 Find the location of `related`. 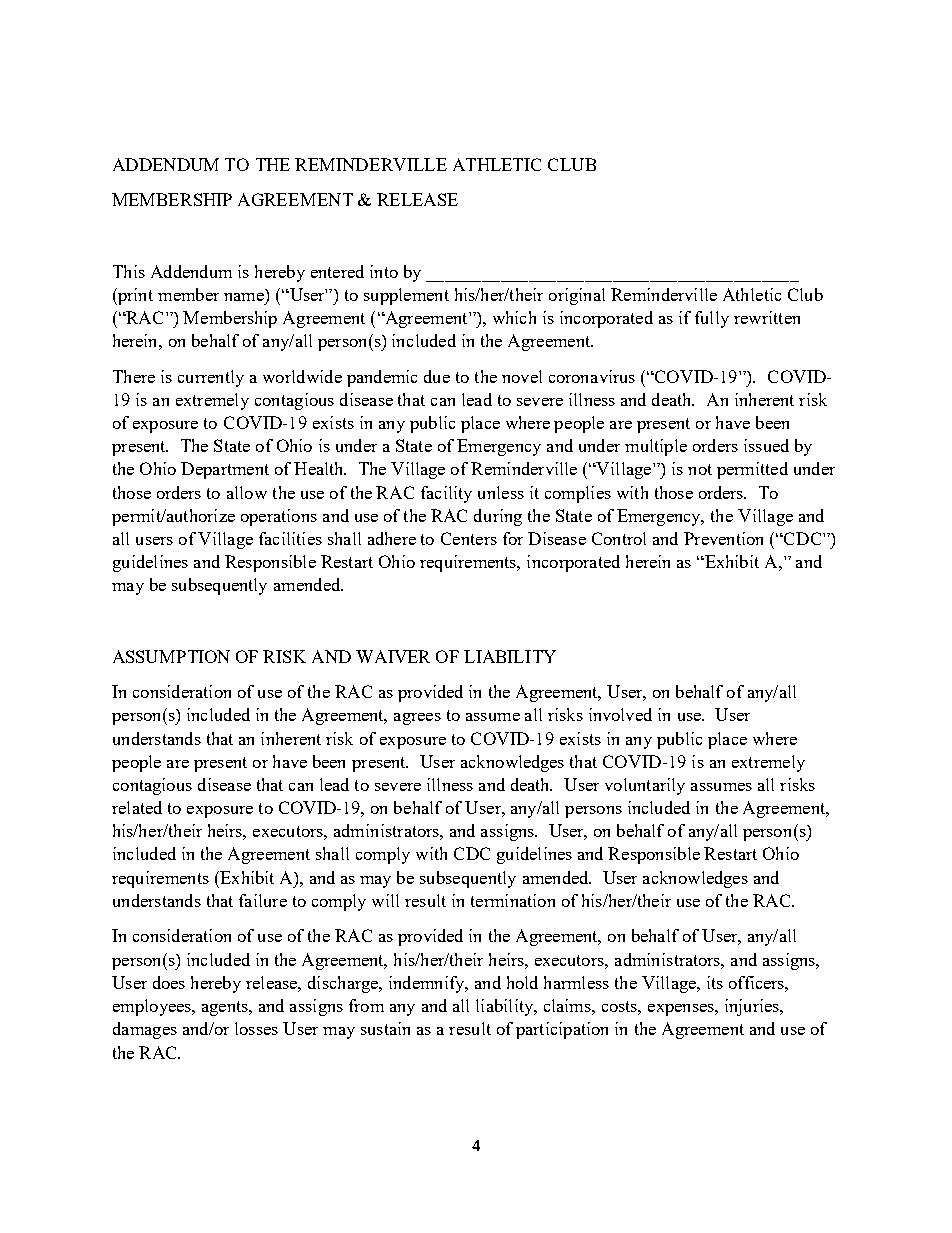

related is located at coordinates (137, 807).
